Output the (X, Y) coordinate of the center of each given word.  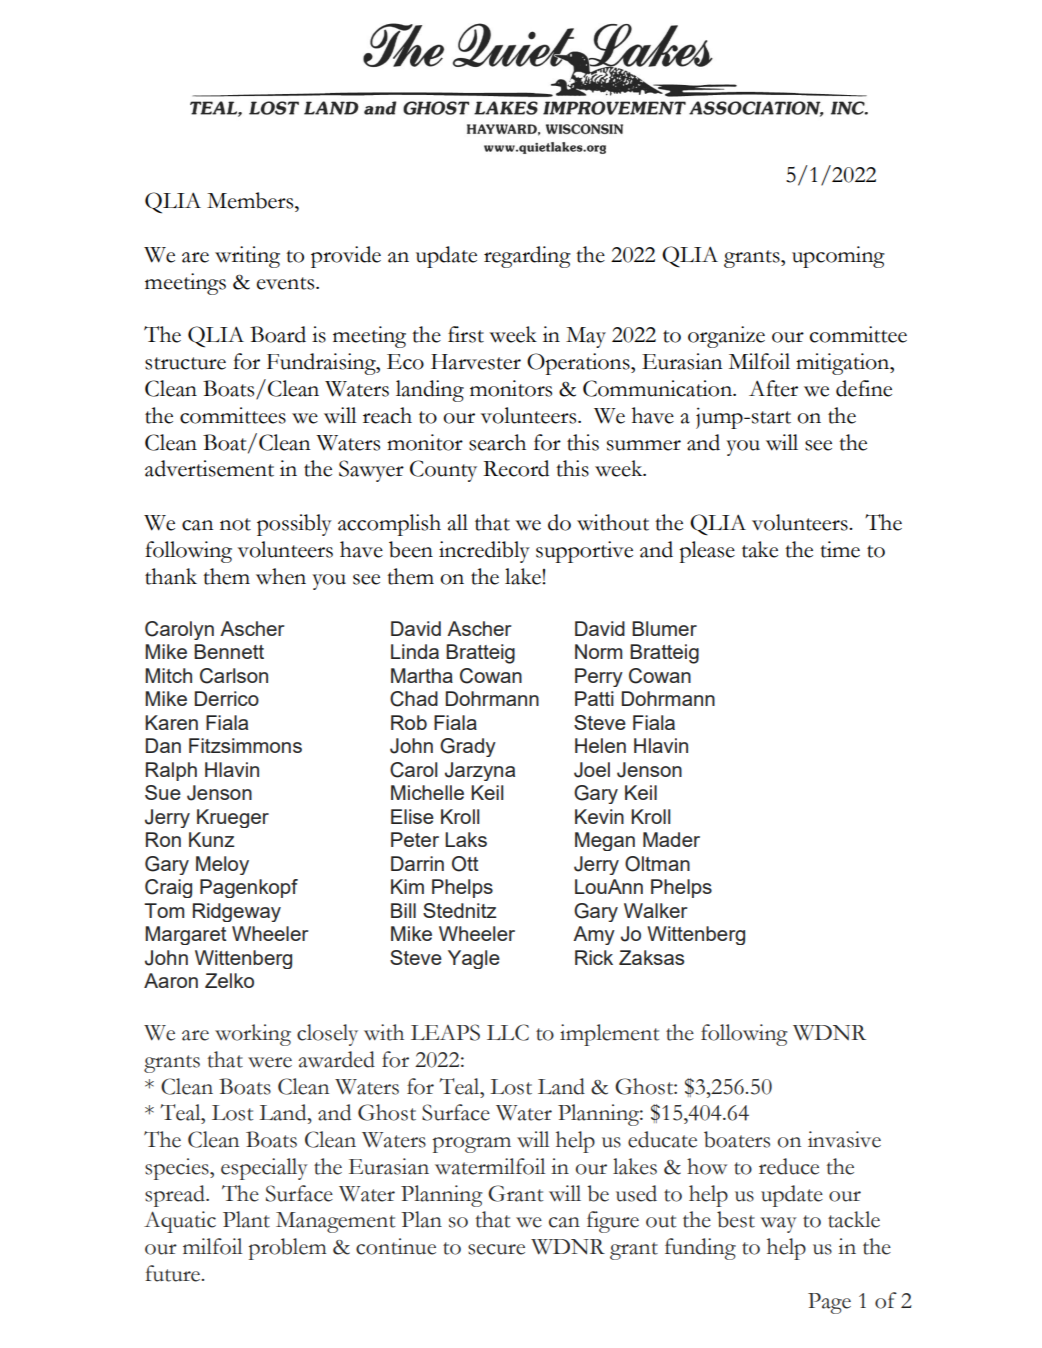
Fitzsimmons (245, 745)
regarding (527, 257)
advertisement (209, 468)
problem (287, 1249)
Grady (468, 747)
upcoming (838, 257)
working (253, 1035)
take (760, 549)
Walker (655, 910)
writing (247, 257)
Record (516, 468)
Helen (600, 745)
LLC (508, 1032)
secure (496, 1249)
